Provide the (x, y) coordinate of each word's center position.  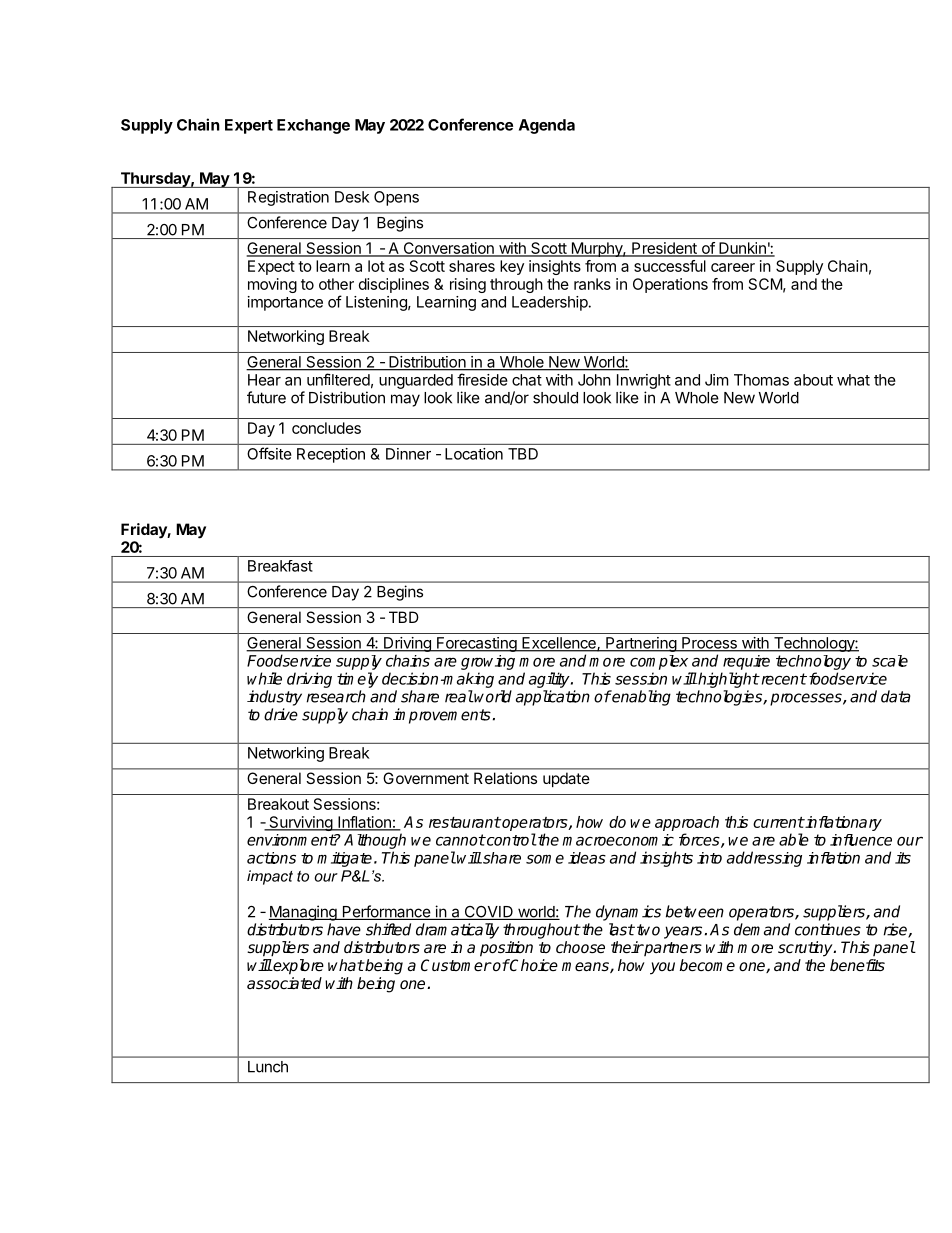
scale (890, 661)
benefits (857, 965)
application (553, 698)
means (586, 967)
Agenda (547, 126)
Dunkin (742, 249)
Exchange (313, 126)
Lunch (268, 1067)
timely (357, 680)
